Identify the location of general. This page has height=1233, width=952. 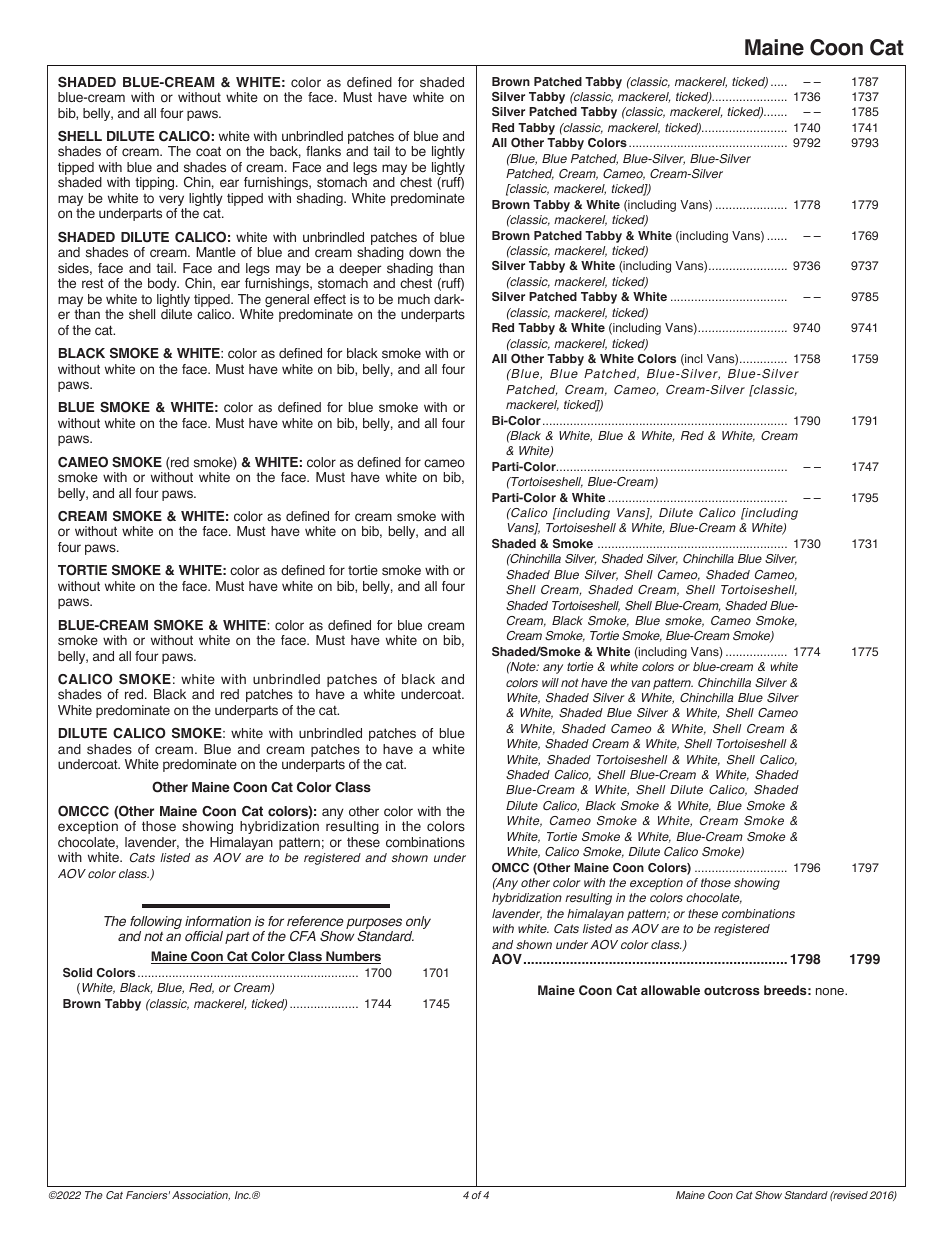
(286, 302).
